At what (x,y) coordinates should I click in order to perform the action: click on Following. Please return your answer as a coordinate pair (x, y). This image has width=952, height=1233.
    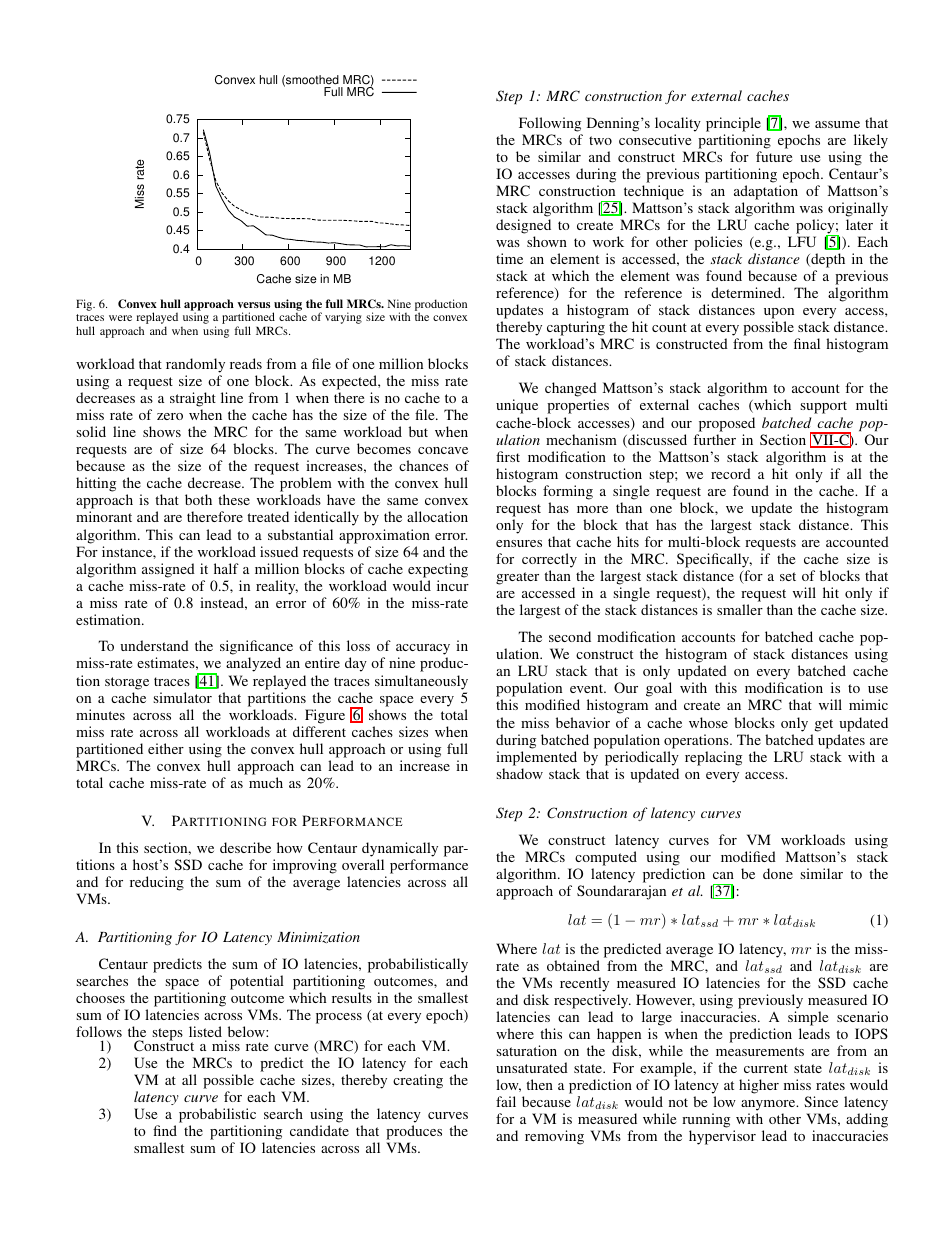
    Looking at the image, I should click on (550, 124).
